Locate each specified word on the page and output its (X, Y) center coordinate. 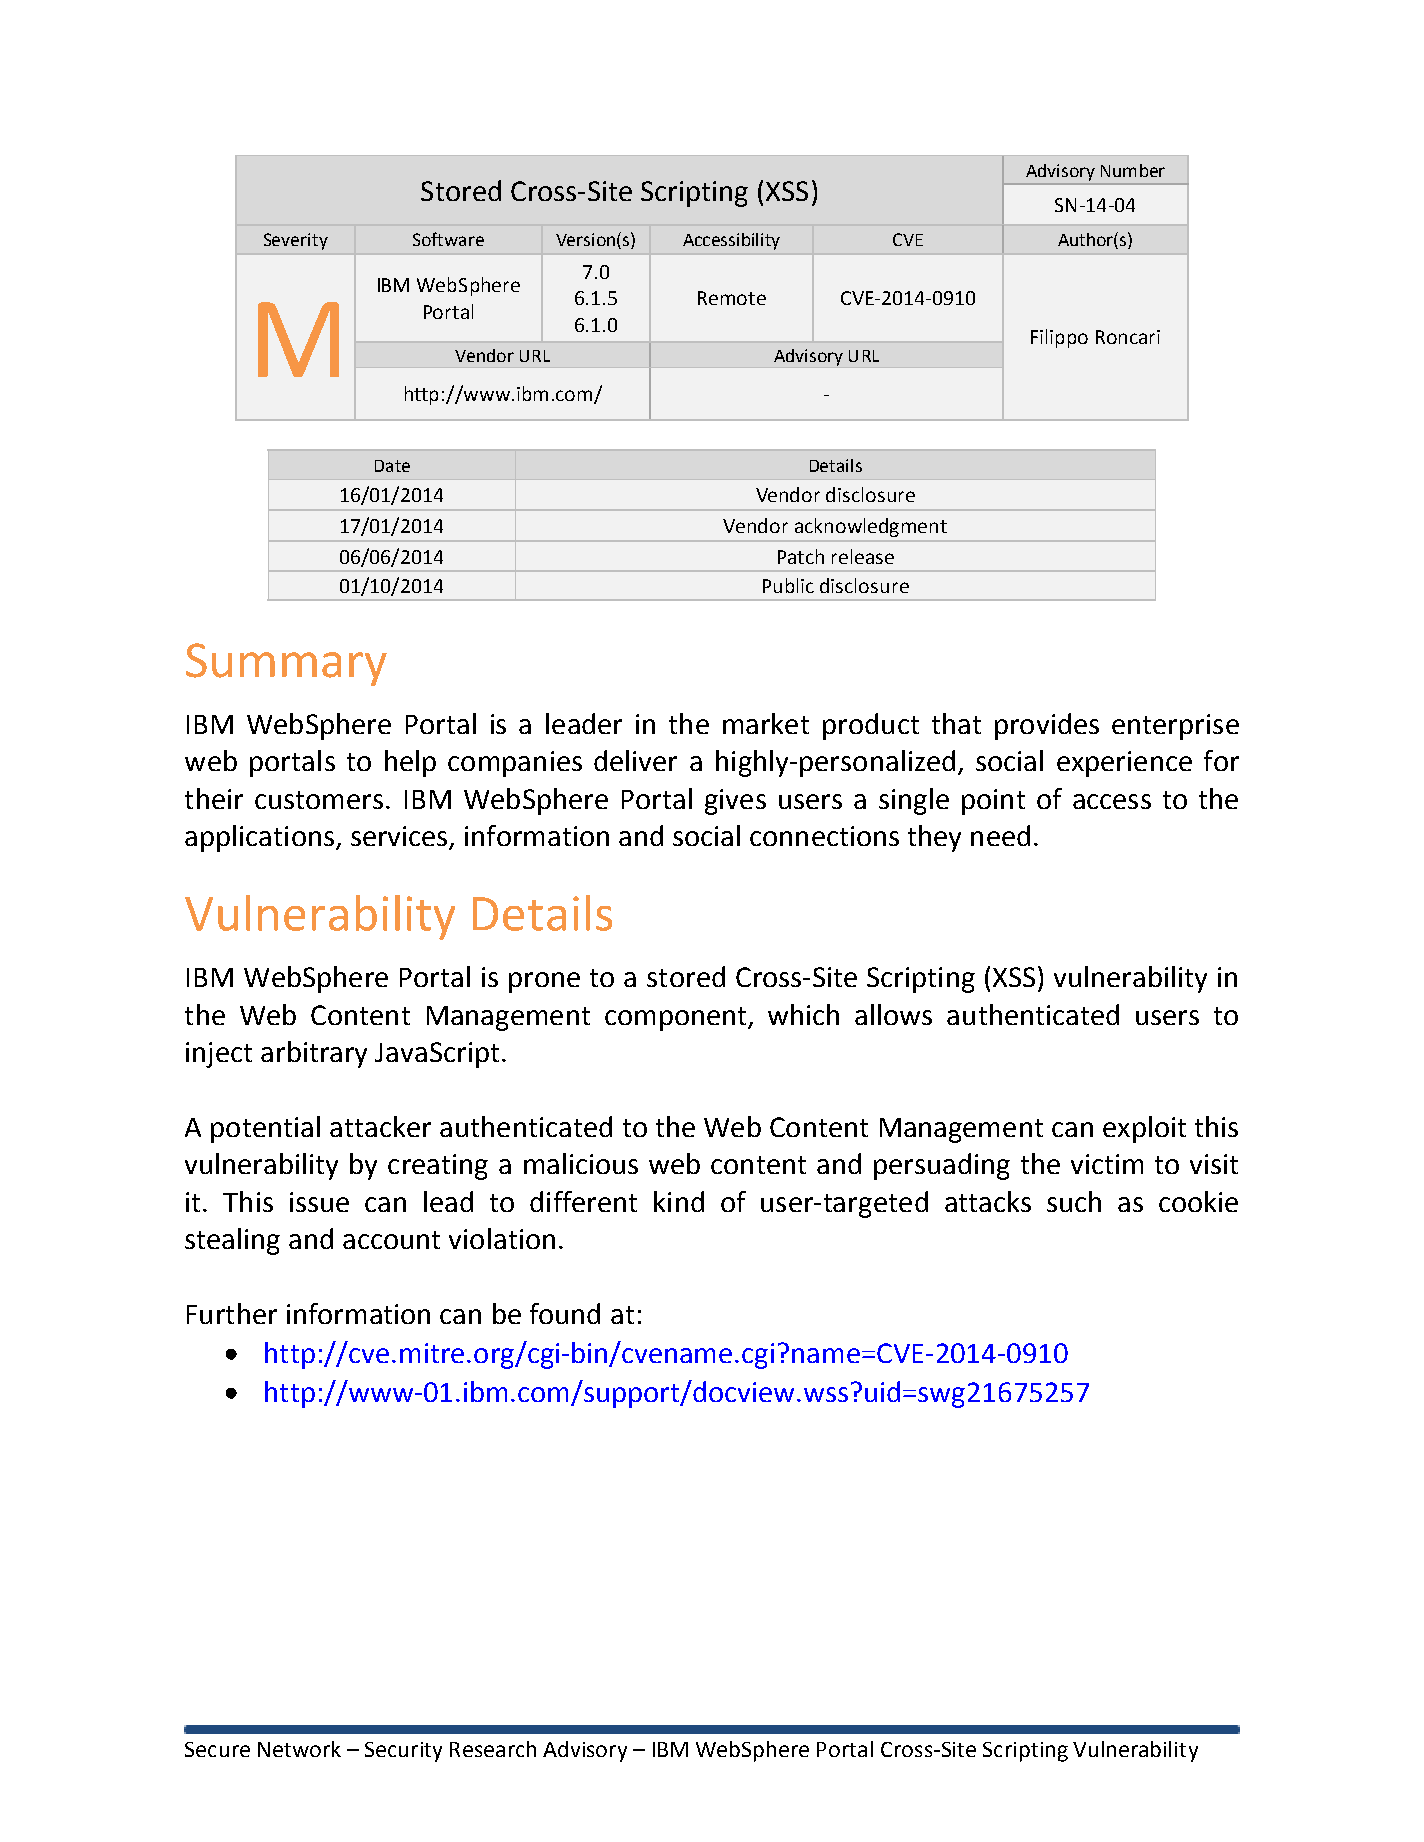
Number (1133, 170)
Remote (732, 298)
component (677, 1019)
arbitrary (314, 1054)
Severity (296, 241)
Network (299, 1749)
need (1000, 835)
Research (493, 1749)
